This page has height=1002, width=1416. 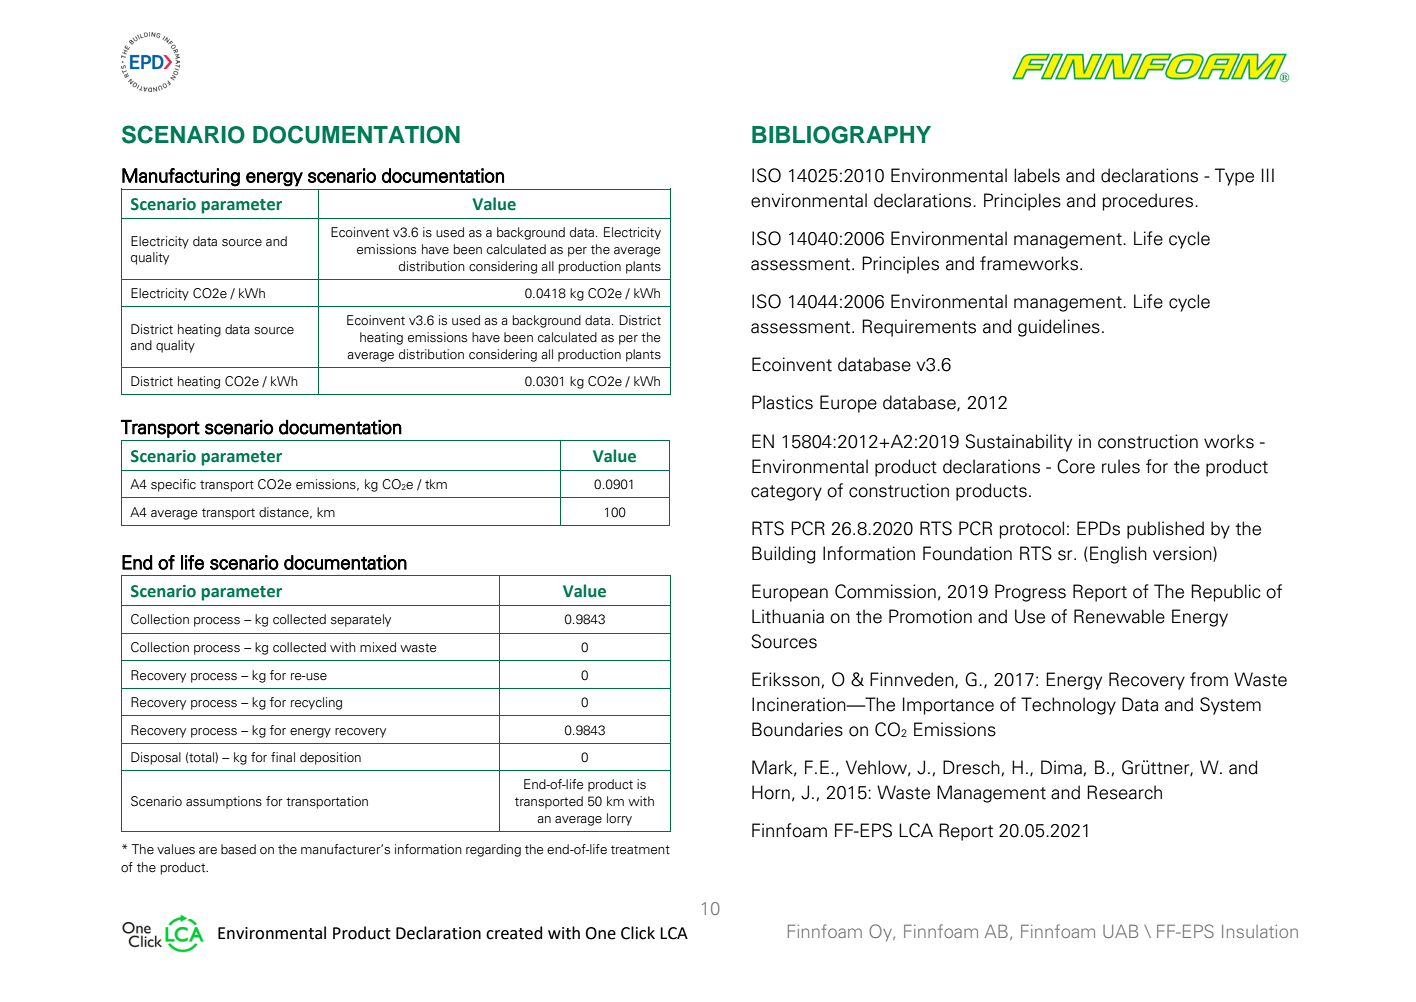 I want to click on tkm, so click(x=436, y=484).
